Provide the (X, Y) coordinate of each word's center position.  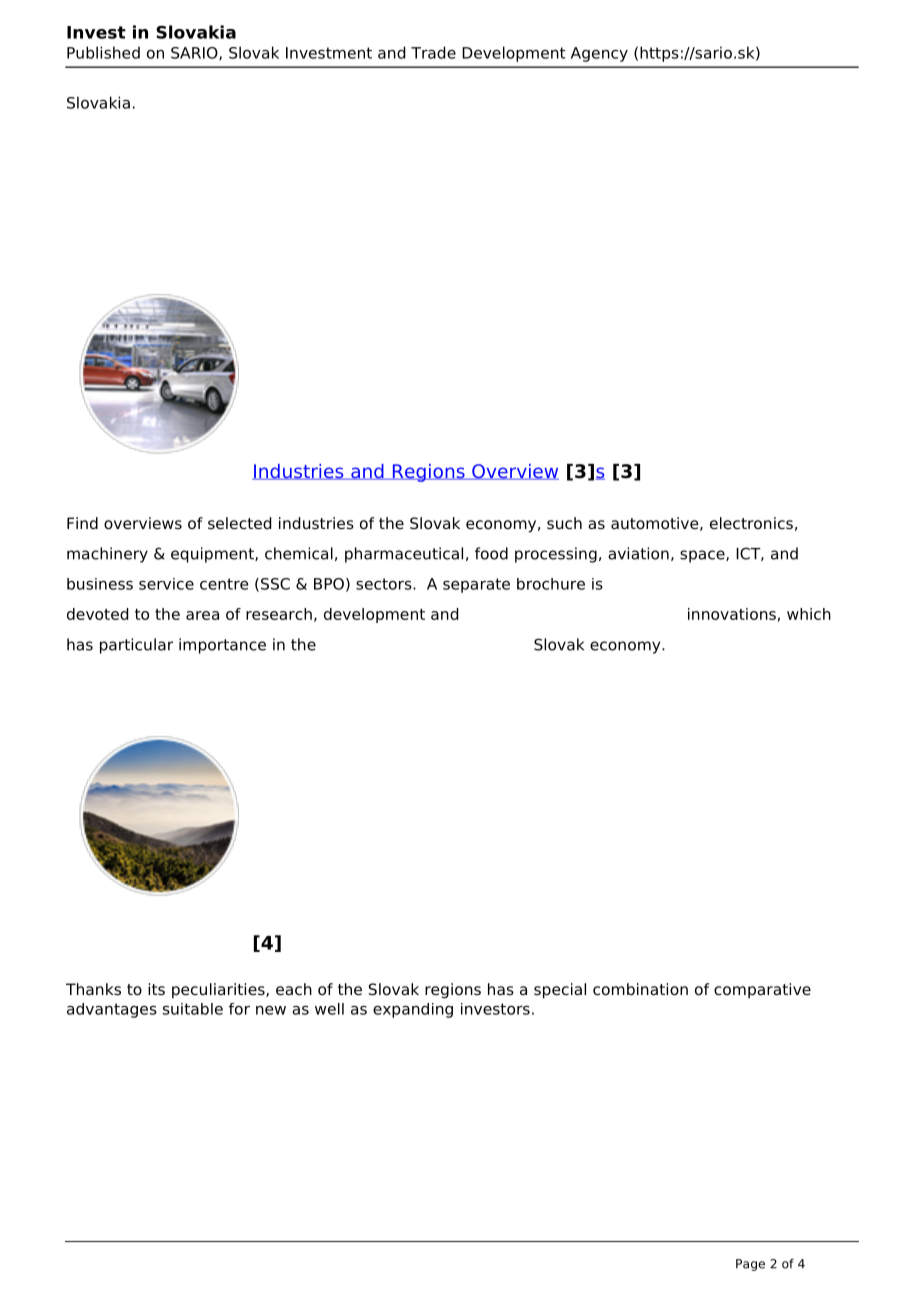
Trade (433, 52)
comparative (762, 990)
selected (239, 523)
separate (476, 585)
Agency (599, 54)
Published (103, 52)
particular (136, 646)
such (564, 523)
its (156, 989)
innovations (732, 614)
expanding (413, 1010)
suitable (193, 1009)
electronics (751, 523)
